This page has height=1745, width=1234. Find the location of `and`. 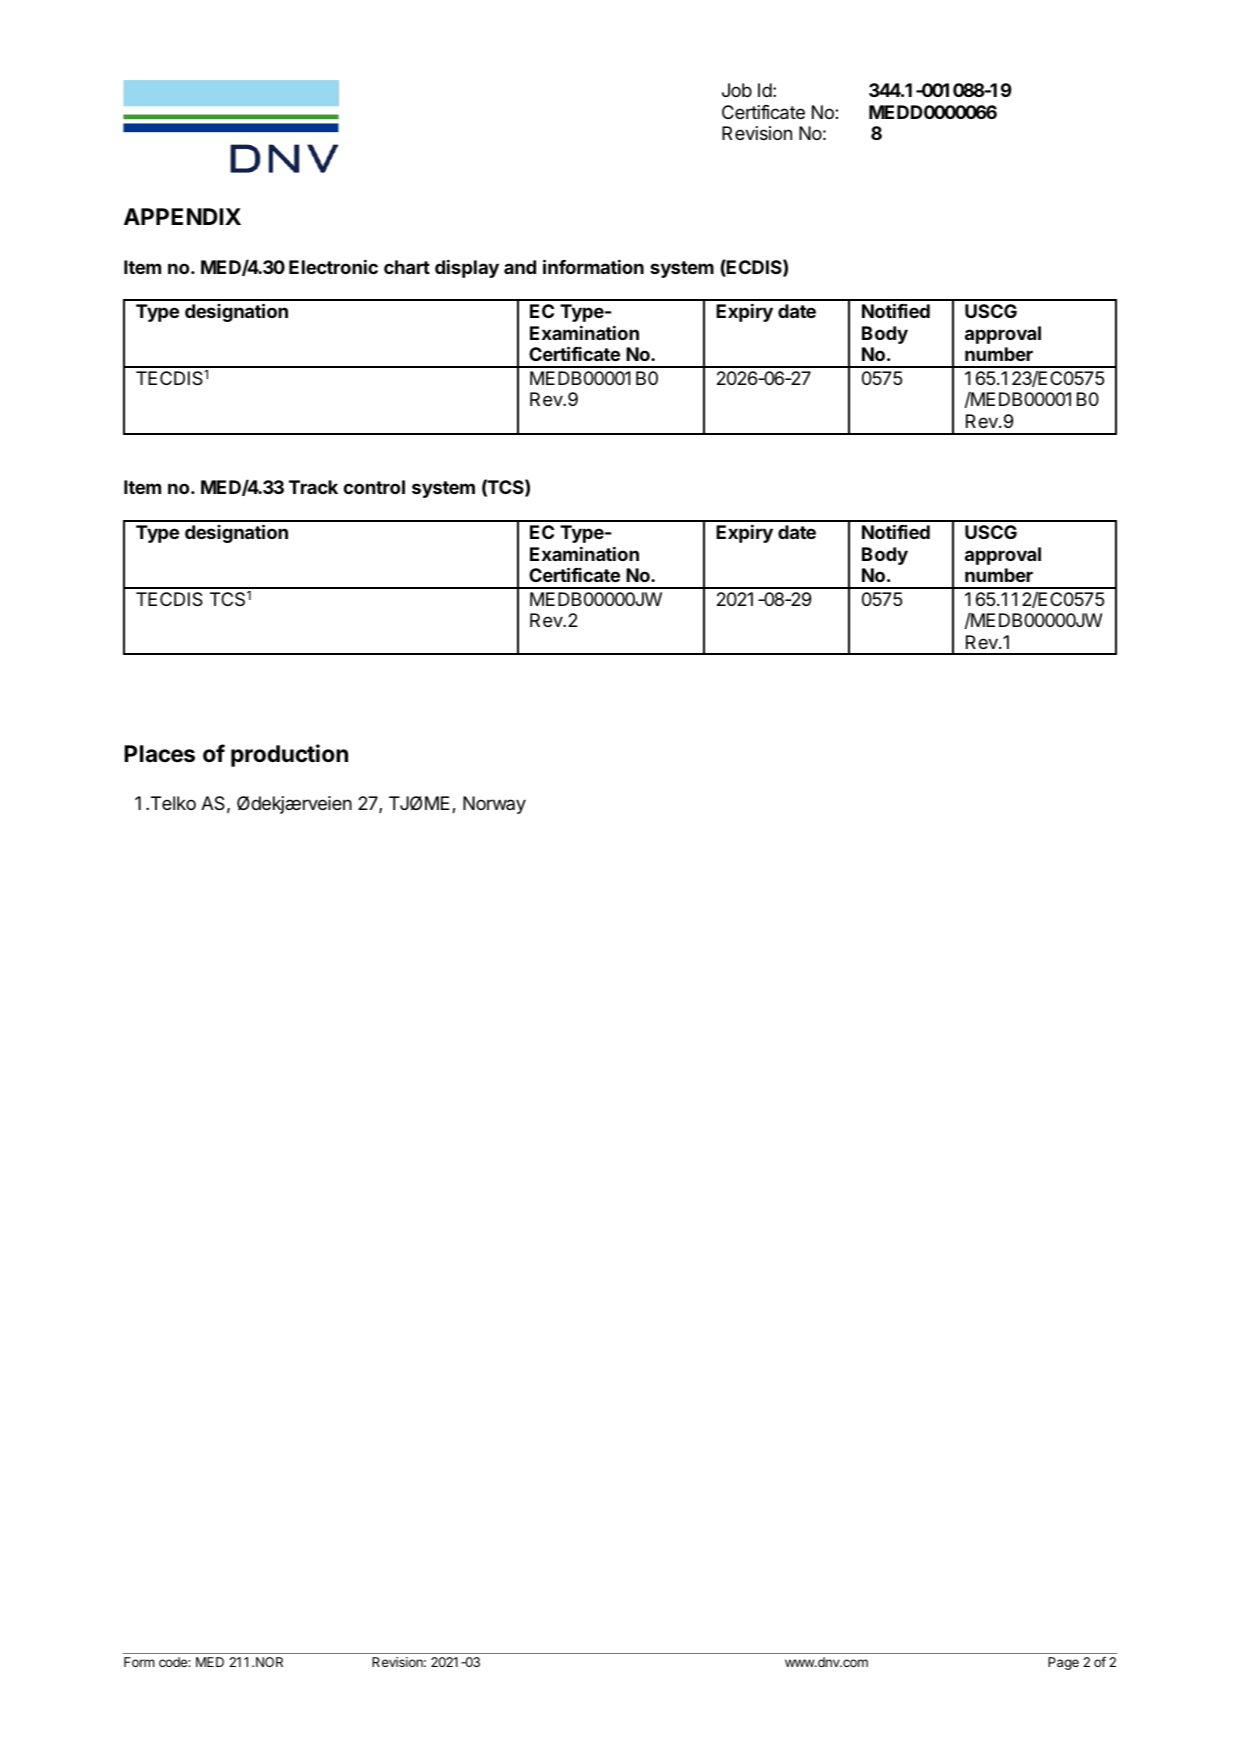

and is located at coordinates (520, 267).
